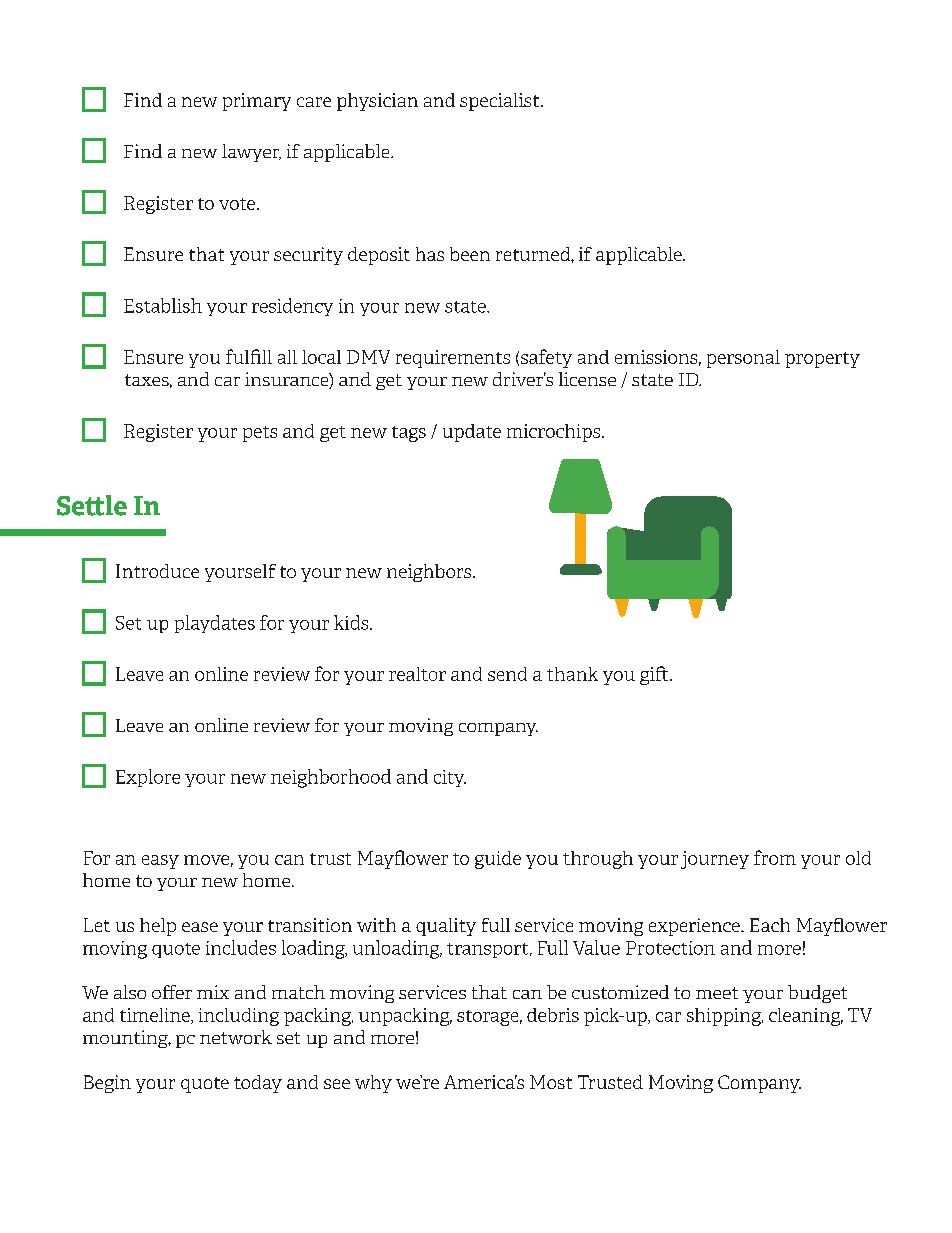 This screenshot has width=952, height=1233. What do you see at coordinates (472, 433) in the screenshot?
I see `update` at bounding box center [472, 433].
